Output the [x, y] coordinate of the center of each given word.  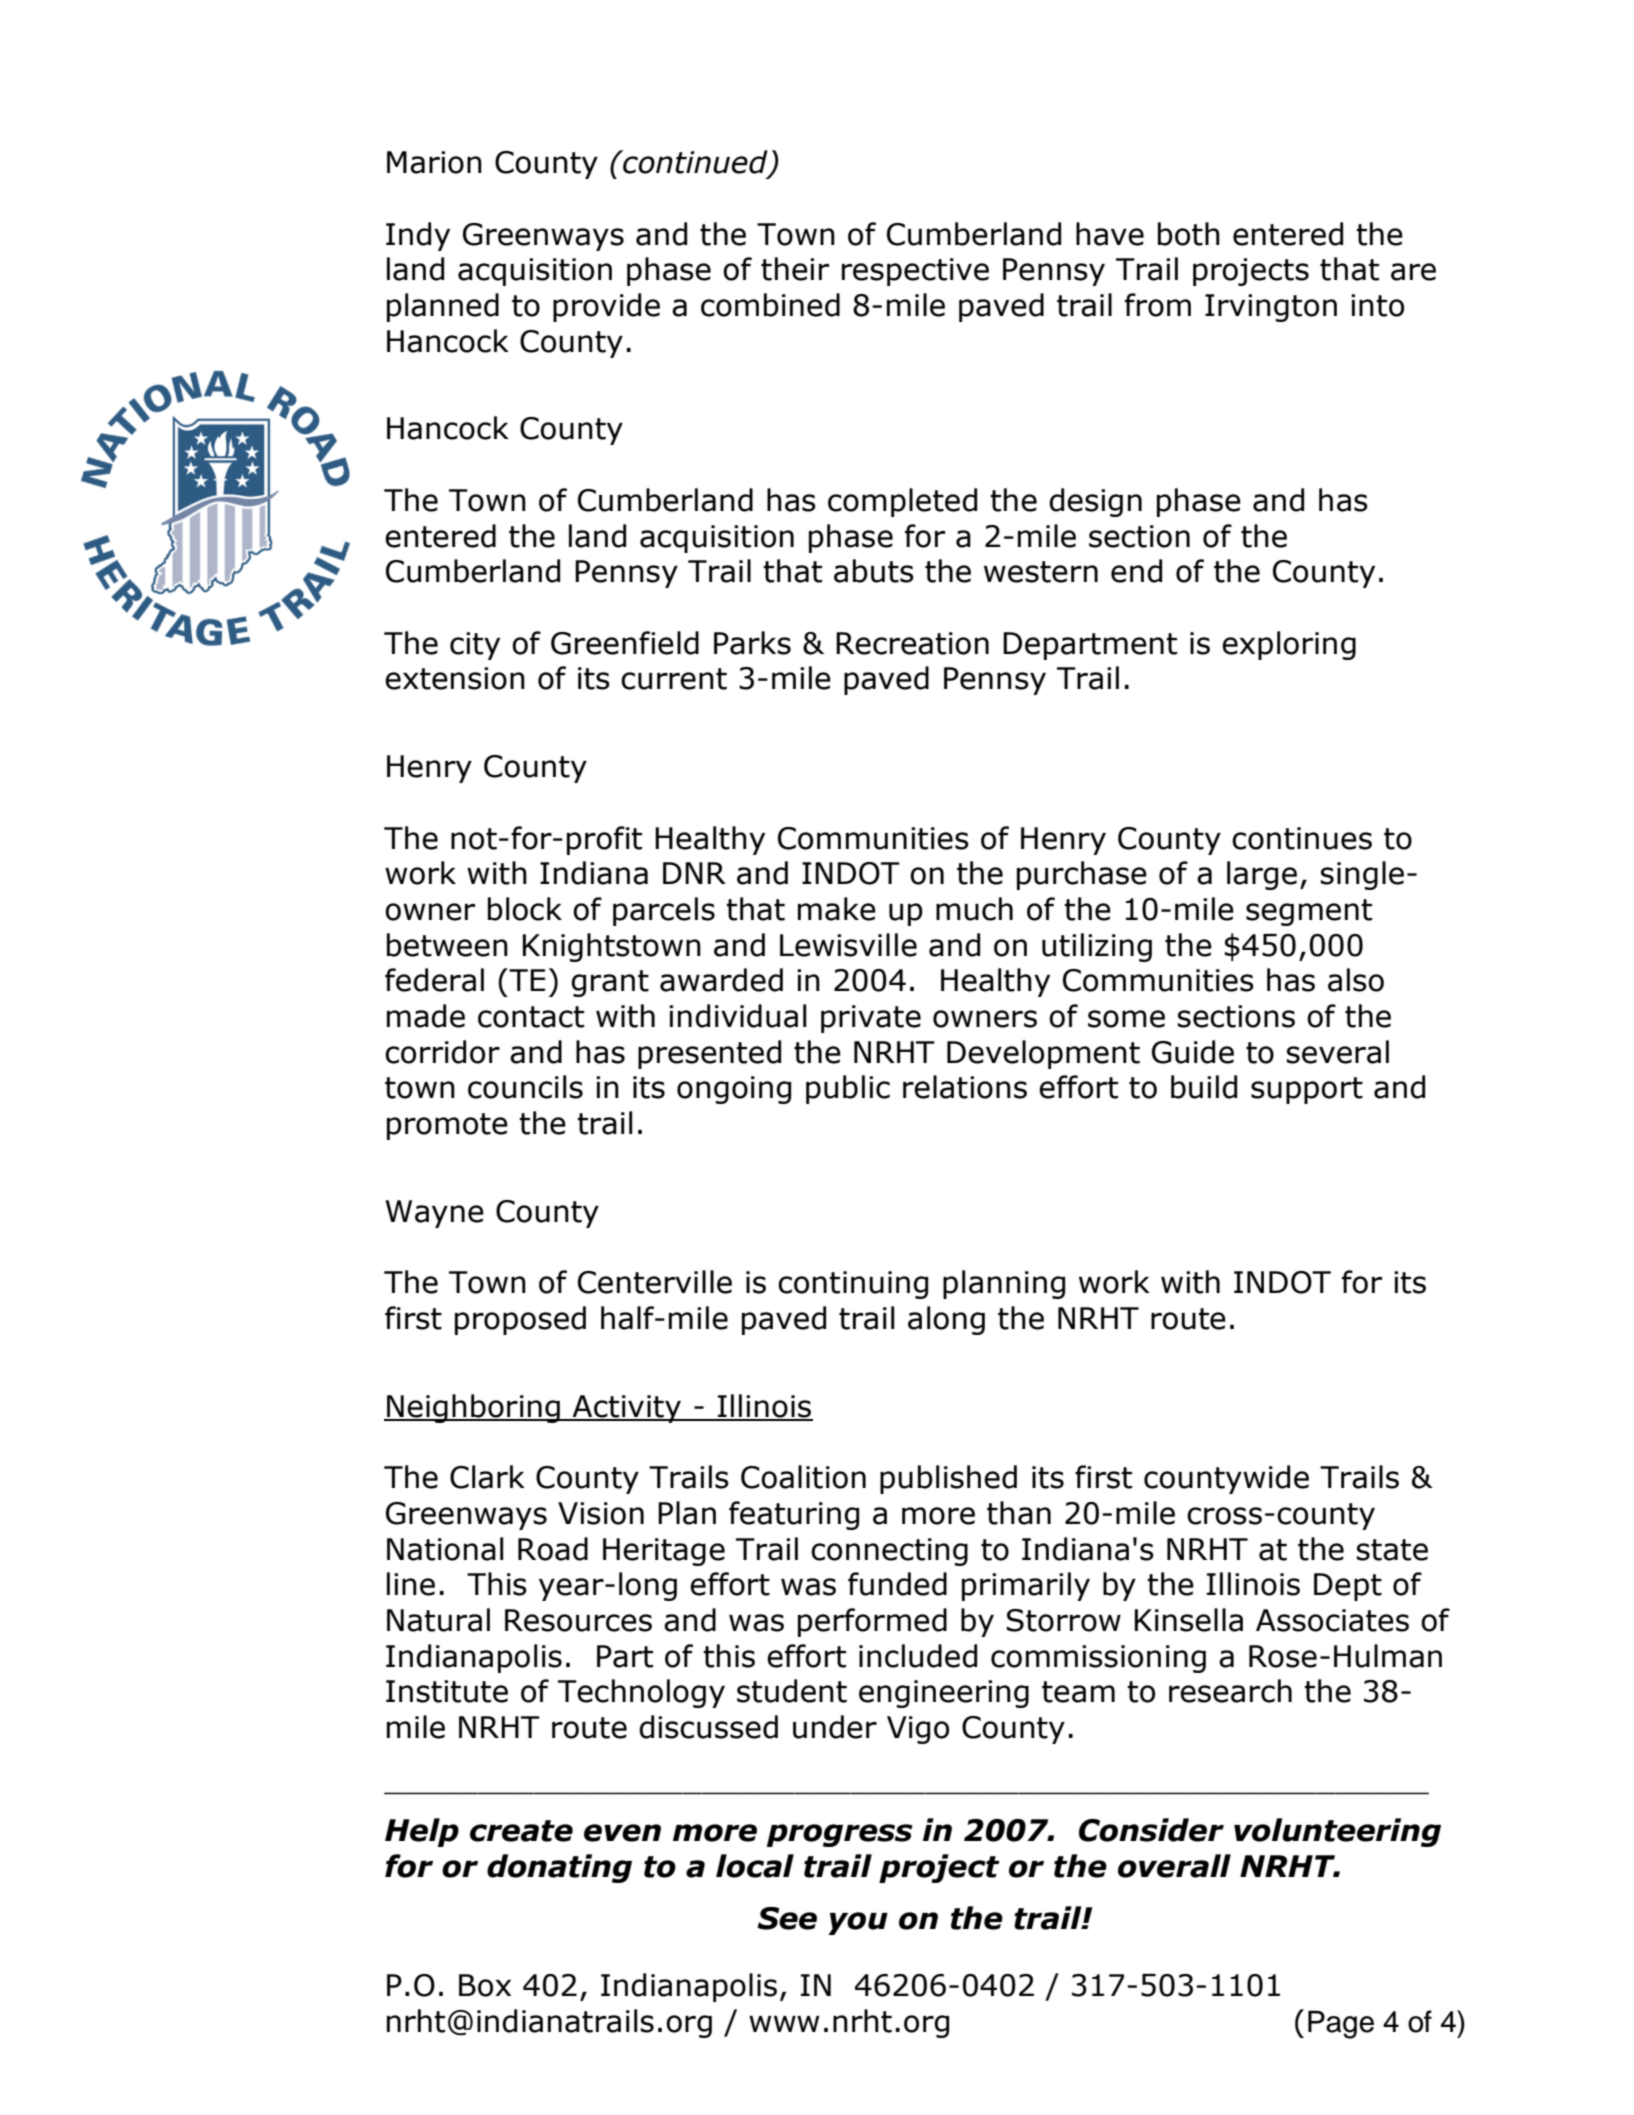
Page [1341, 2024]
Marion [434, 162]
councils [525, 1087]
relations [965, 1087]
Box [485, 1985]
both [1189, 234]
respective [915, 272]
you [858, 1923]
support [1307, 1090]
